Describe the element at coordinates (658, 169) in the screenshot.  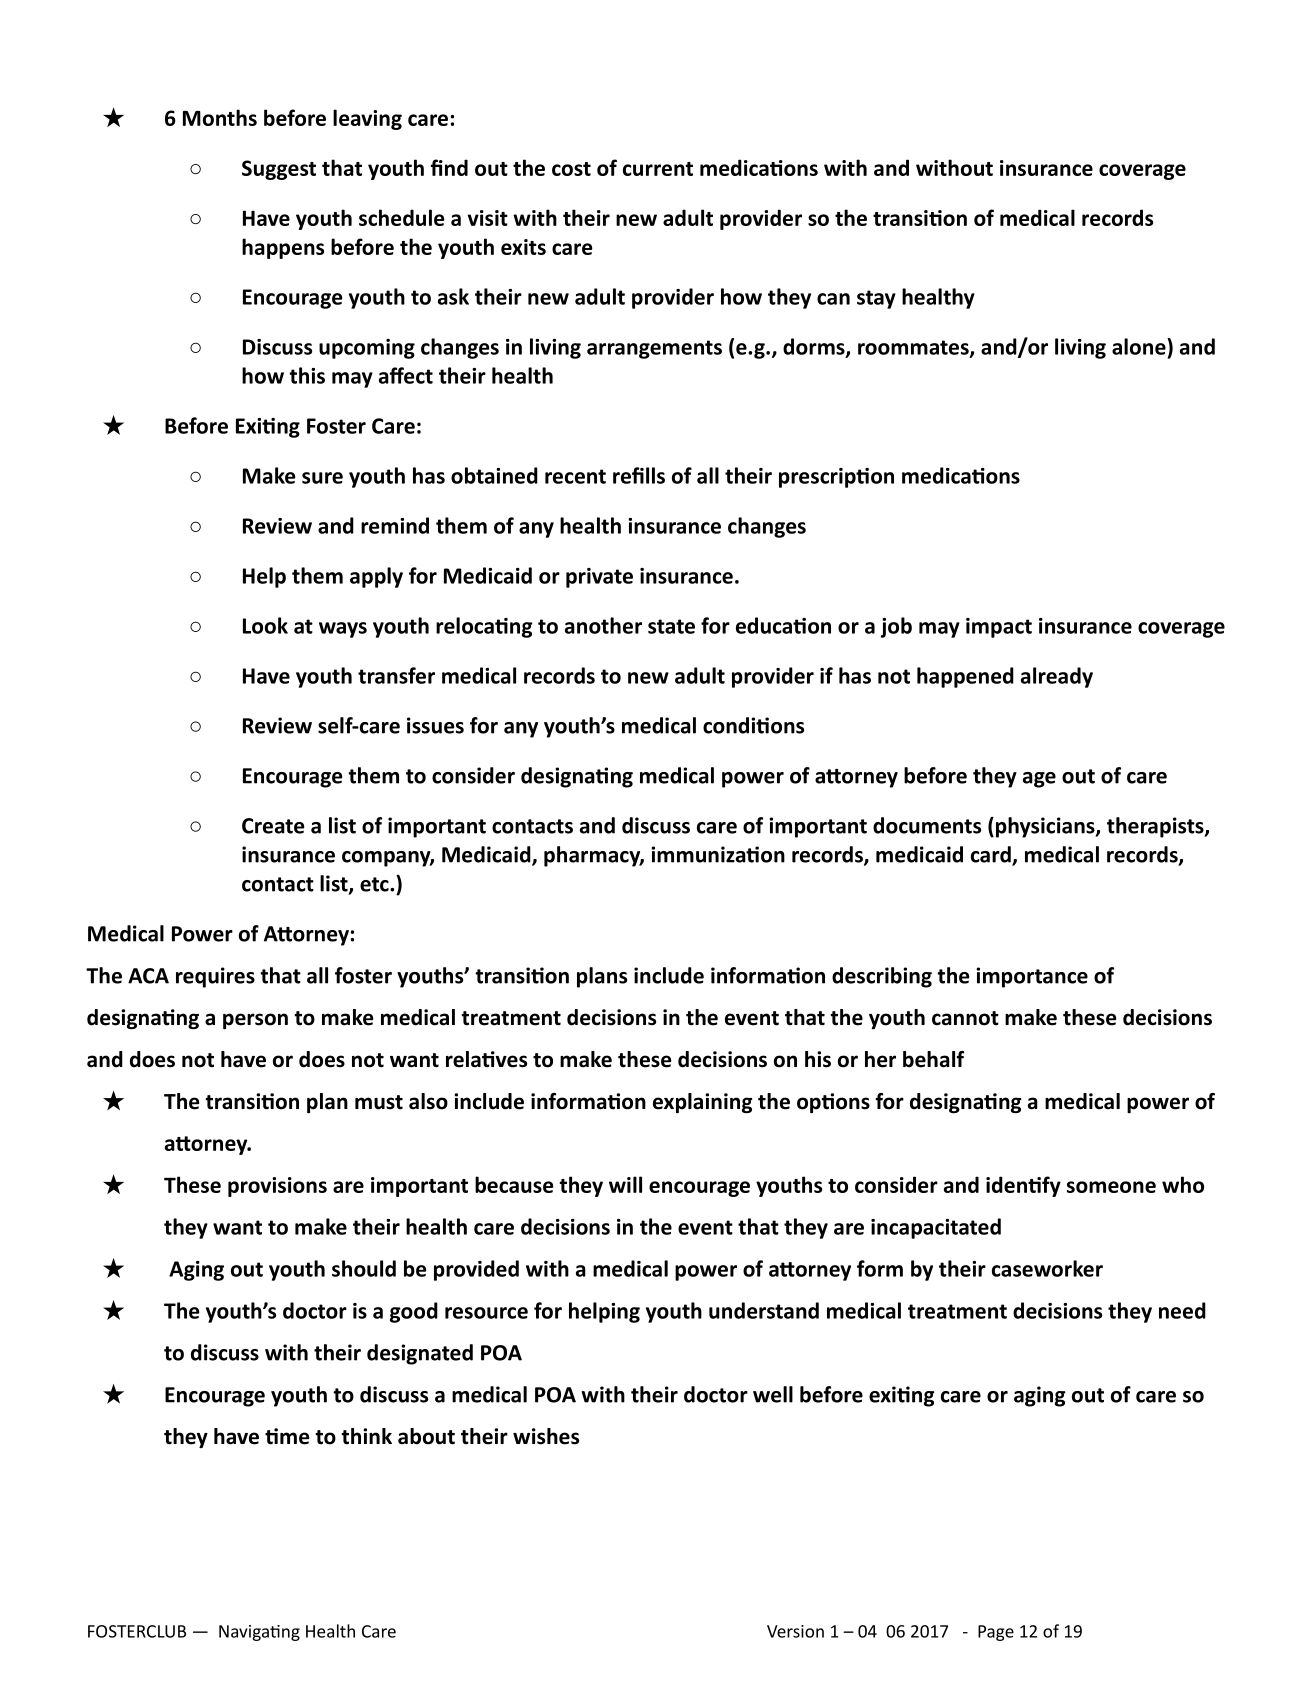
I see `current` at that location.
